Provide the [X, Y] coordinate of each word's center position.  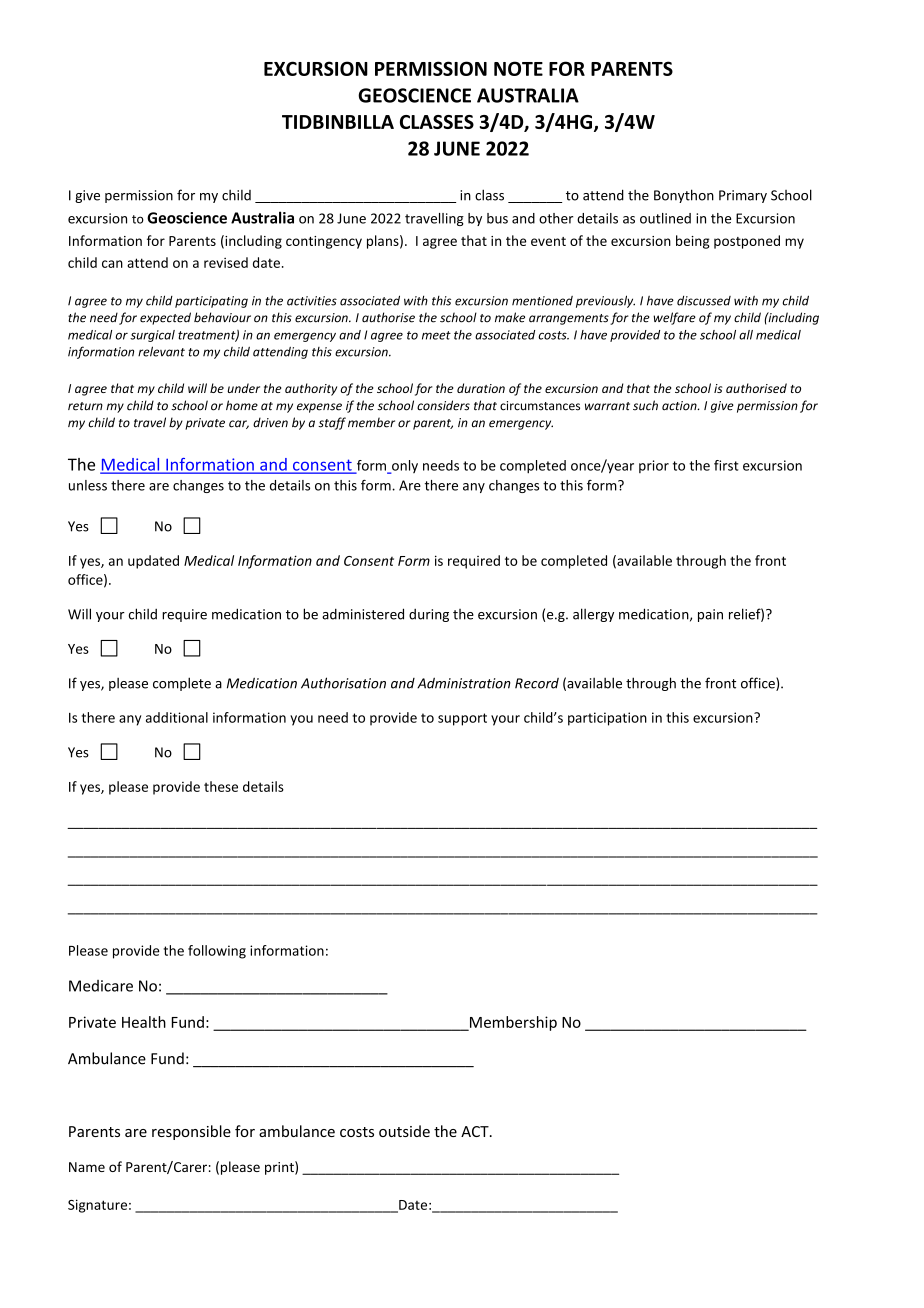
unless [88, 485]
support [462, 719]
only [404, 467]
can [112, 264]
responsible [191, 1132]
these [221, 786]
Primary [743, 196]
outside [404, 1131]
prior [654, 466]
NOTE [518, 68]
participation [607, 719]
